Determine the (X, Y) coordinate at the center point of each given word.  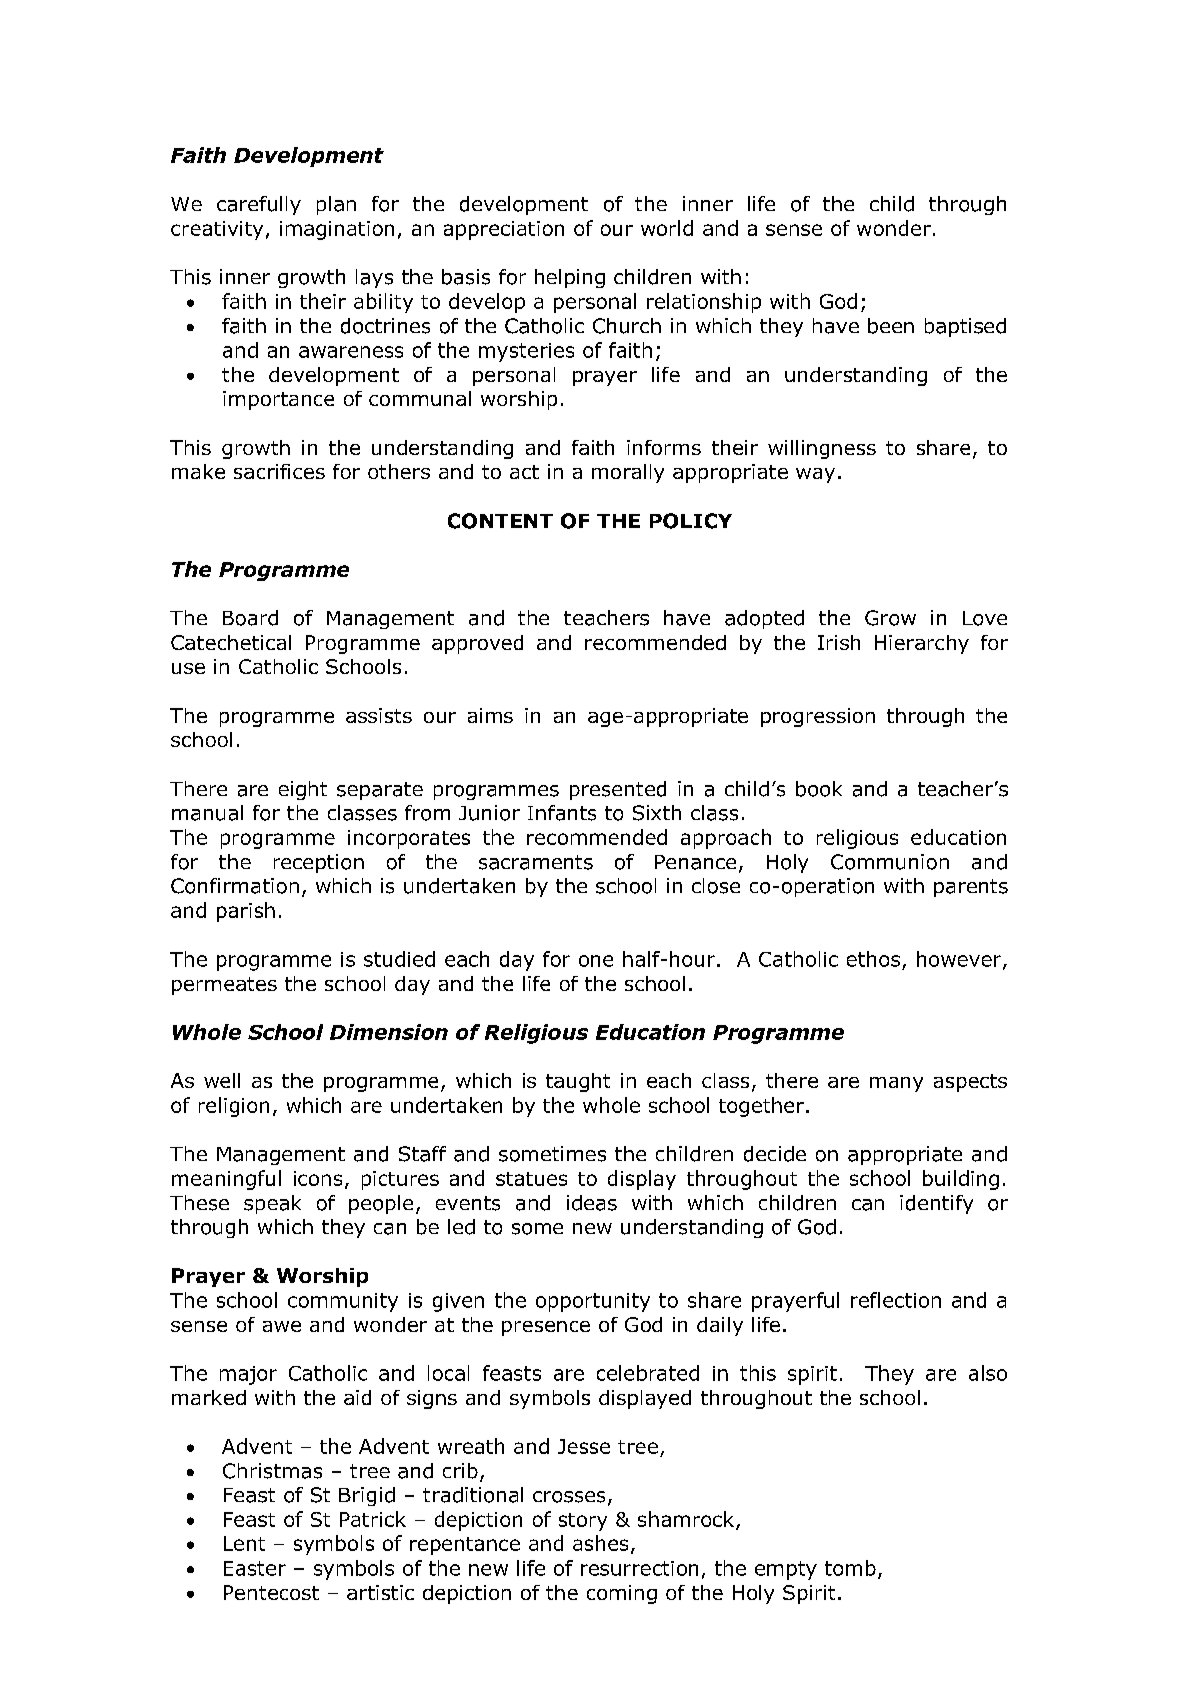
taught (578, 1082)
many (896, 1084)
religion (234, 1107)
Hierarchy (922, 644)
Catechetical (231, 642)
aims (490, 715)
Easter (255, 1568)
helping (570, 278)
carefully (259, 205)
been (891, 326)
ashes (600, 1543)
